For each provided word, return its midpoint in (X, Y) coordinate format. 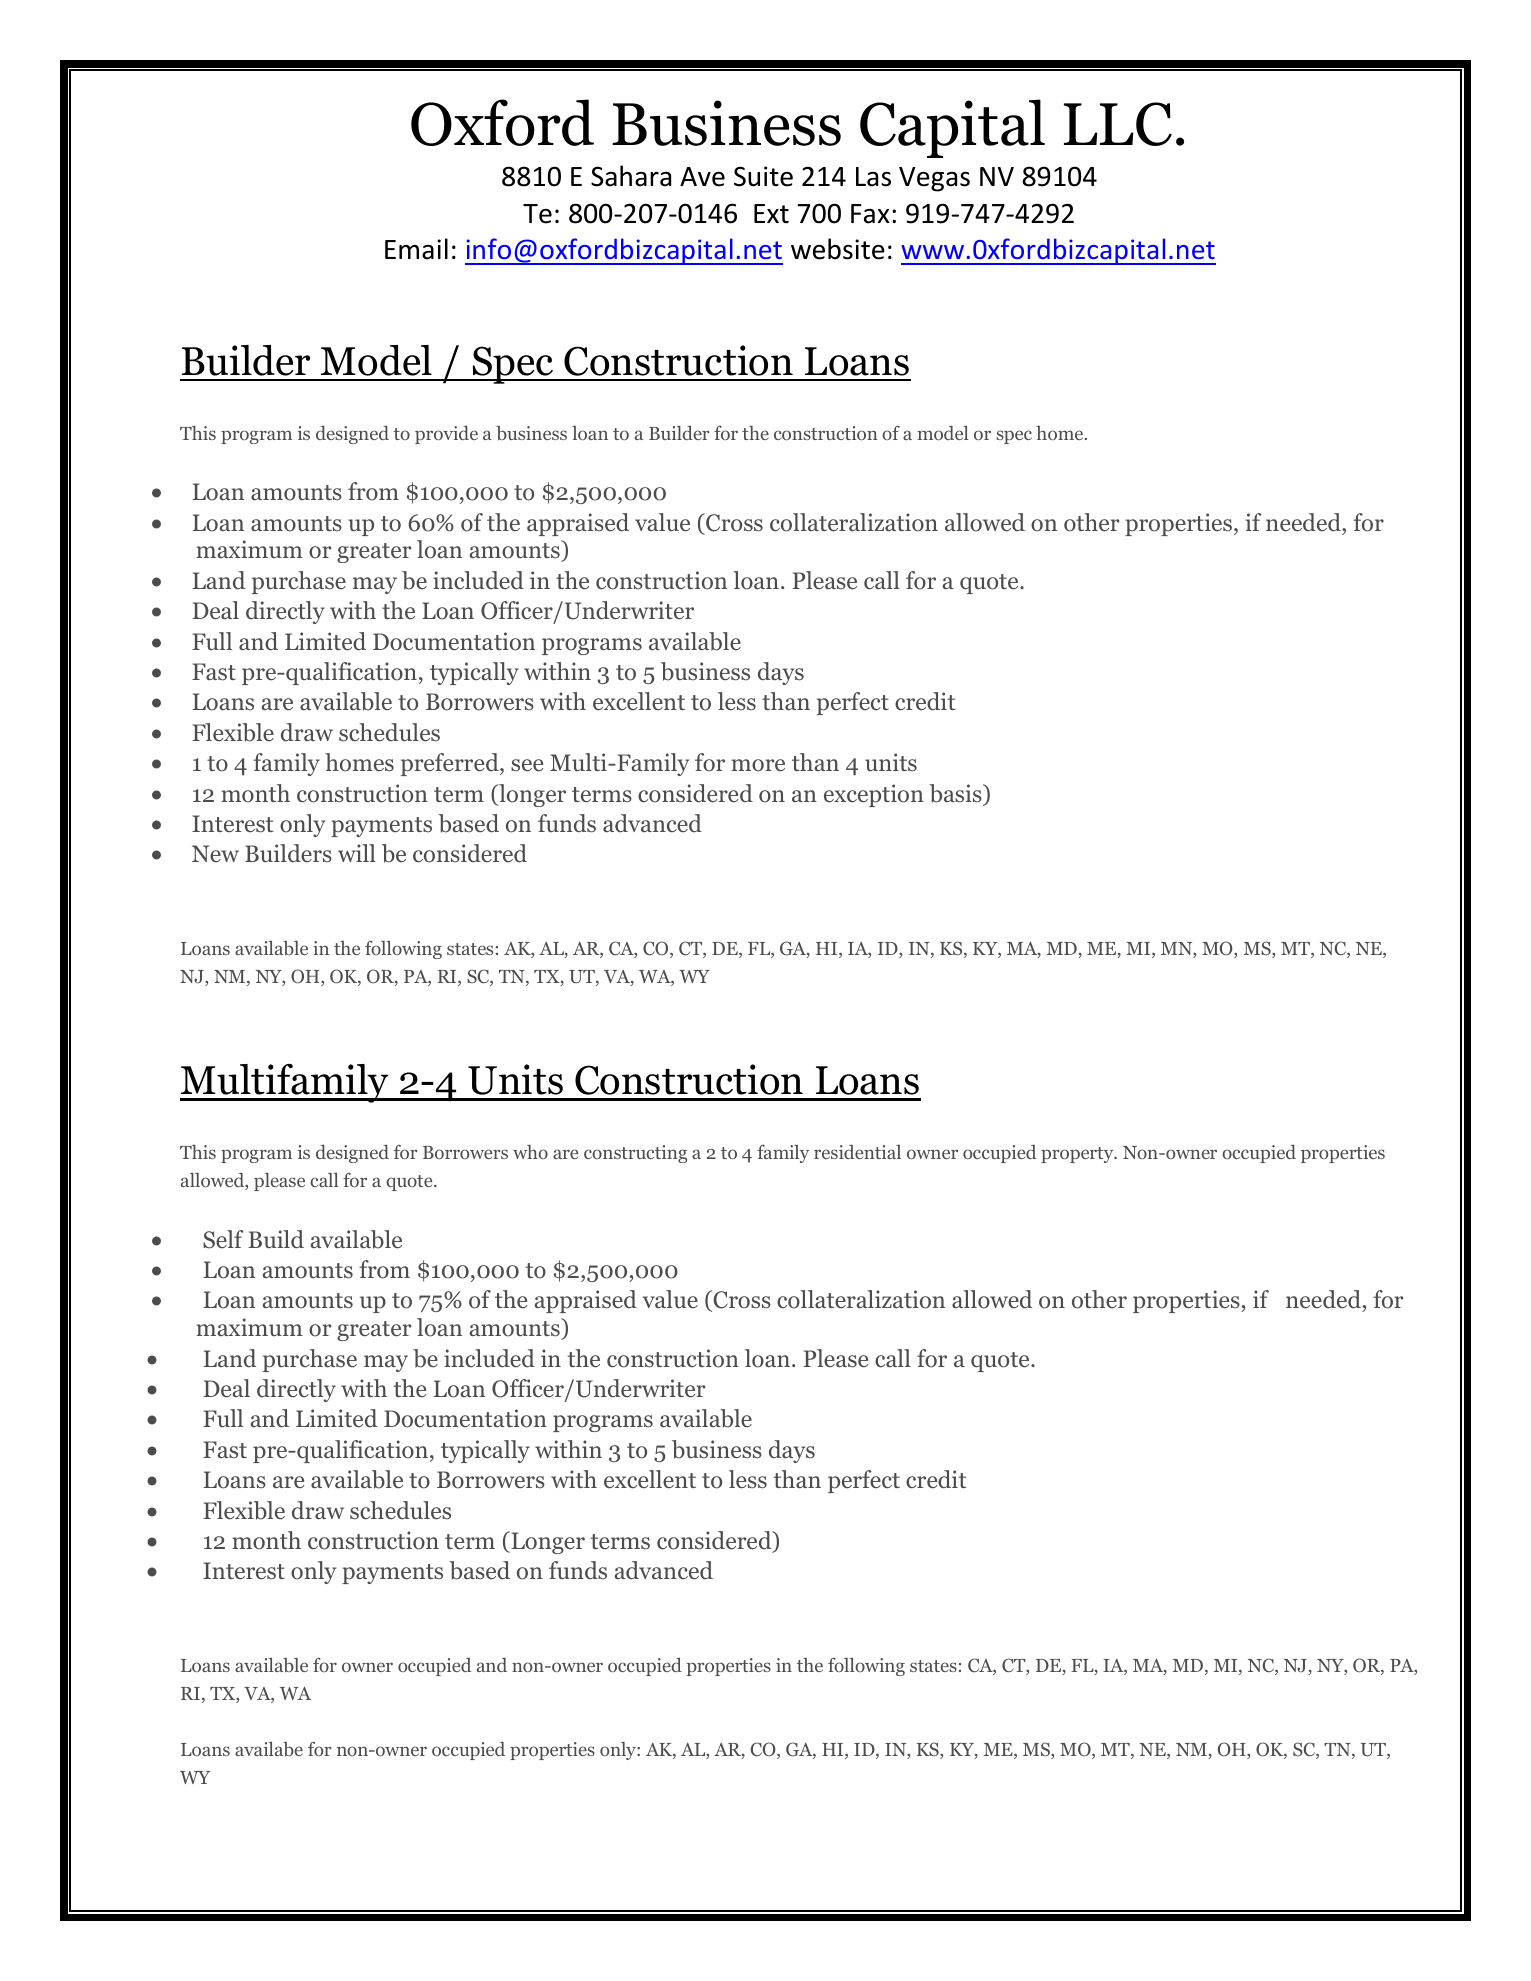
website (838, 249)
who (530, 1152)
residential (857, 1152)
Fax (870, 214)
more (758, 765)
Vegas (934, 179)
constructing (635, 1154)
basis (956, 794)
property (1078, 1155)
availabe (269, 1749)
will (357, 853)
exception (874, 795)
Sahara (631, 176)
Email (416, 249)
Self (223, 1239)
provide (446, 435)
